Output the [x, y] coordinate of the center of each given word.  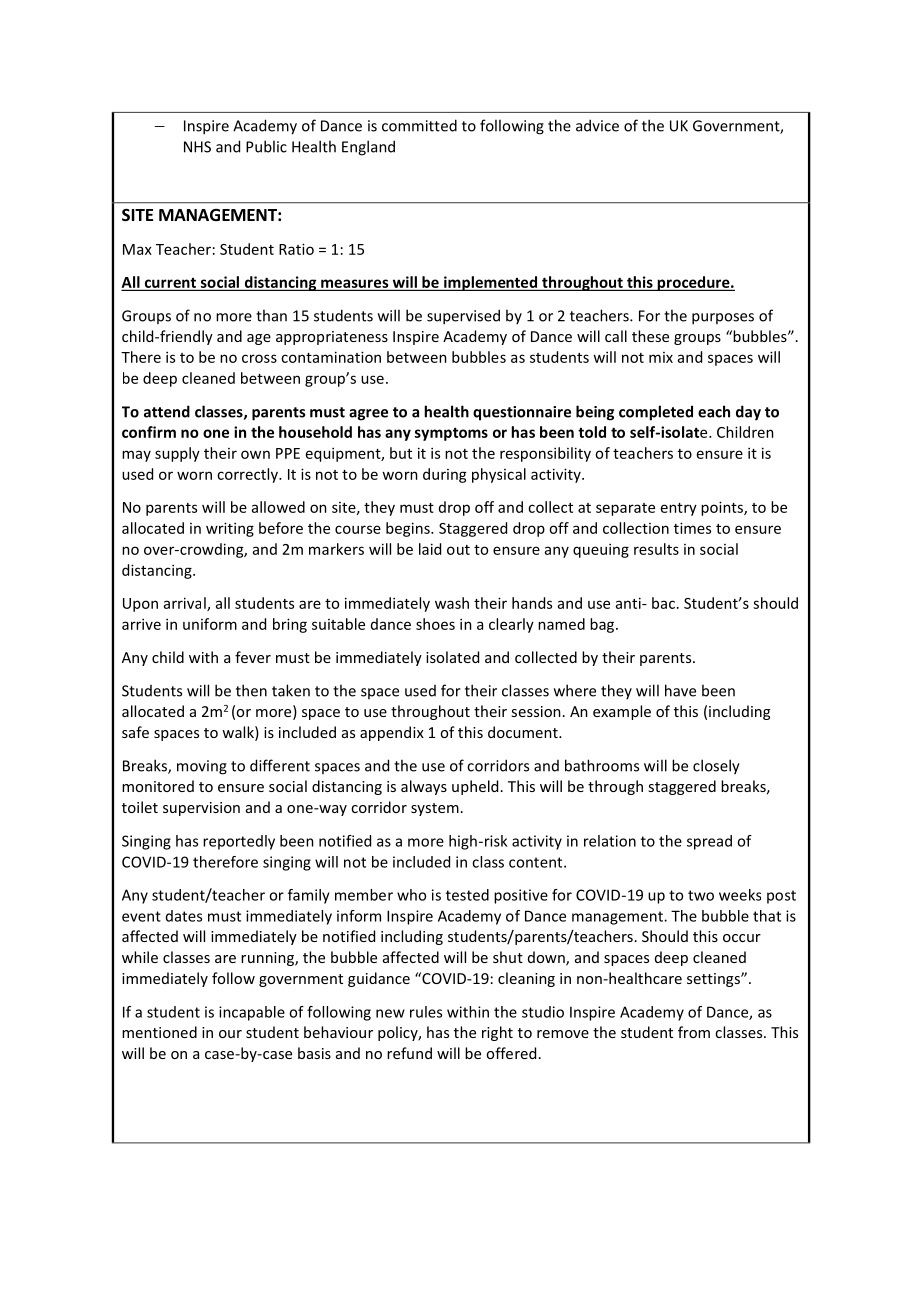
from [694, 1032]
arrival [186, 604]
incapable [252, 1013]
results [656, 549]
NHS [197, 147]
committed [419, 125]
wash [452, 603]
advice [597, 125]
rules [426, 1012]
